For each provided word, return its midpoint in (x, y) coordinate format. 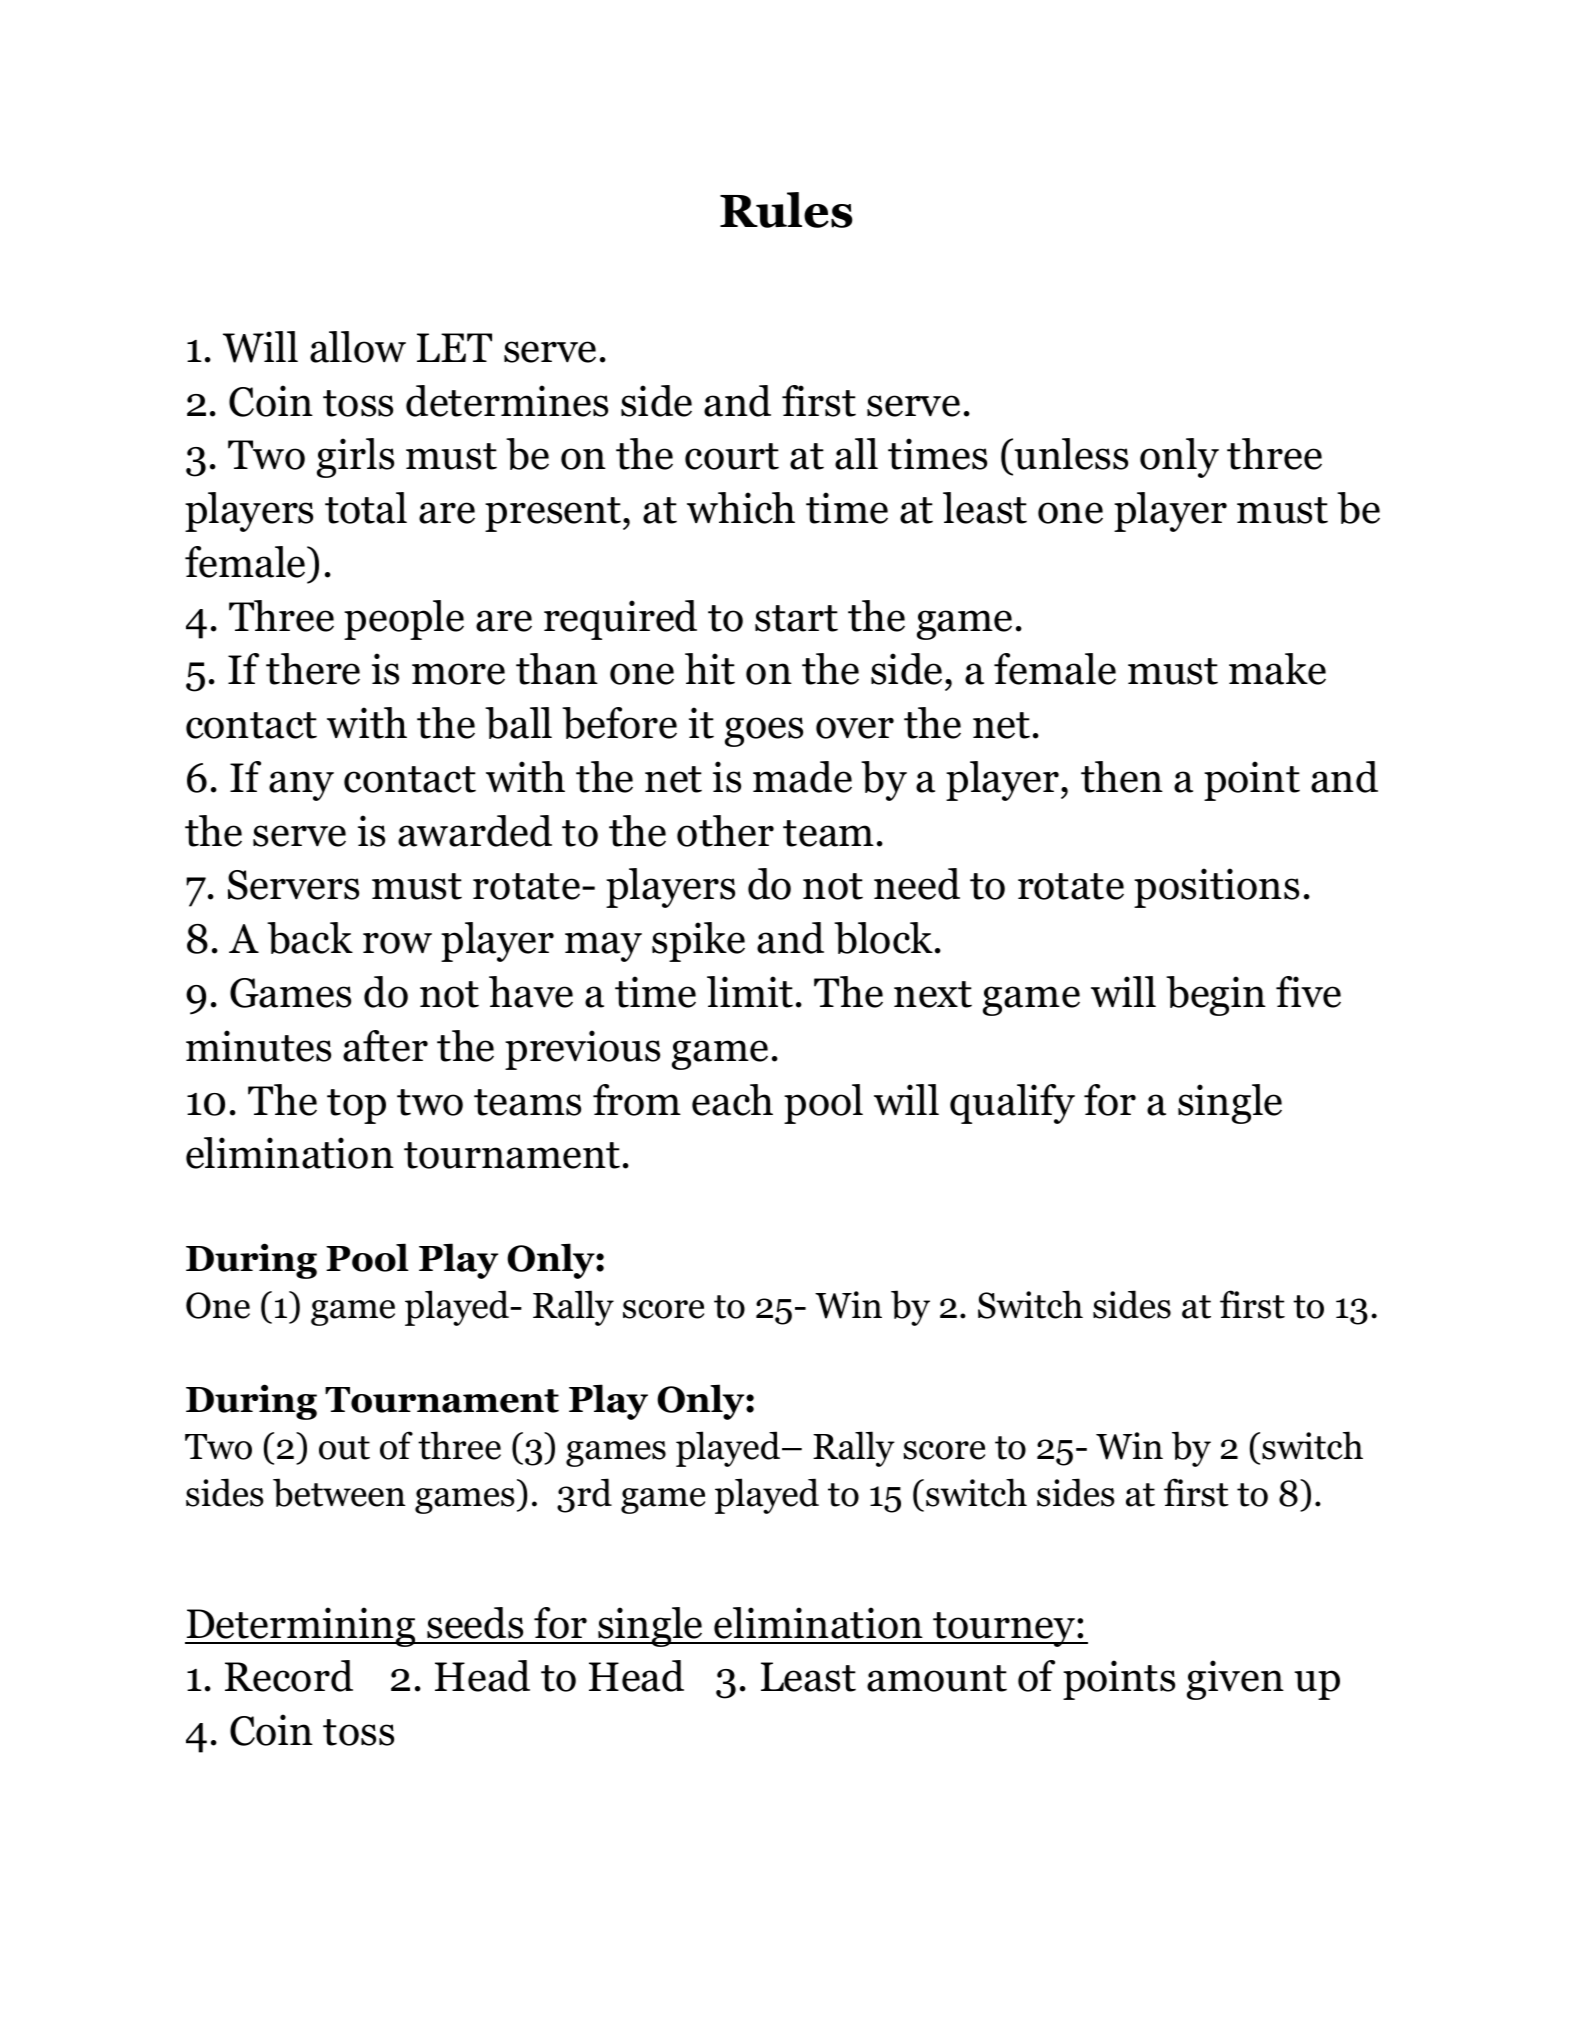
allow (358, 347)
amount (937, 1678)
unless (1071, 454)
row (397, 943)
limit (750, 992)
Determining (301, 1627)
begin (1216, 996)
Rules (786, 210)
